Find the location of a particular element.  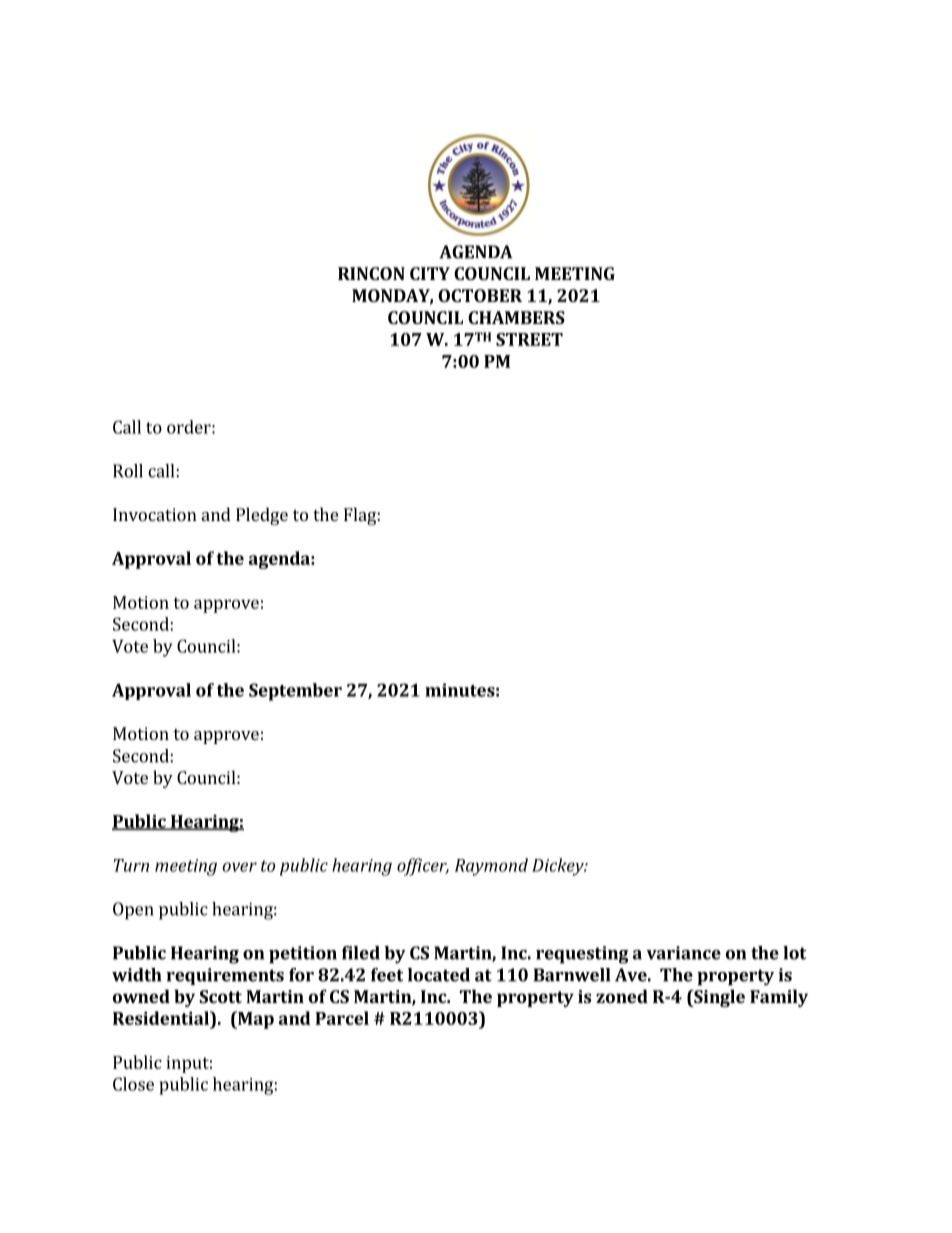

CITY is located at coordinates (430, 273).
